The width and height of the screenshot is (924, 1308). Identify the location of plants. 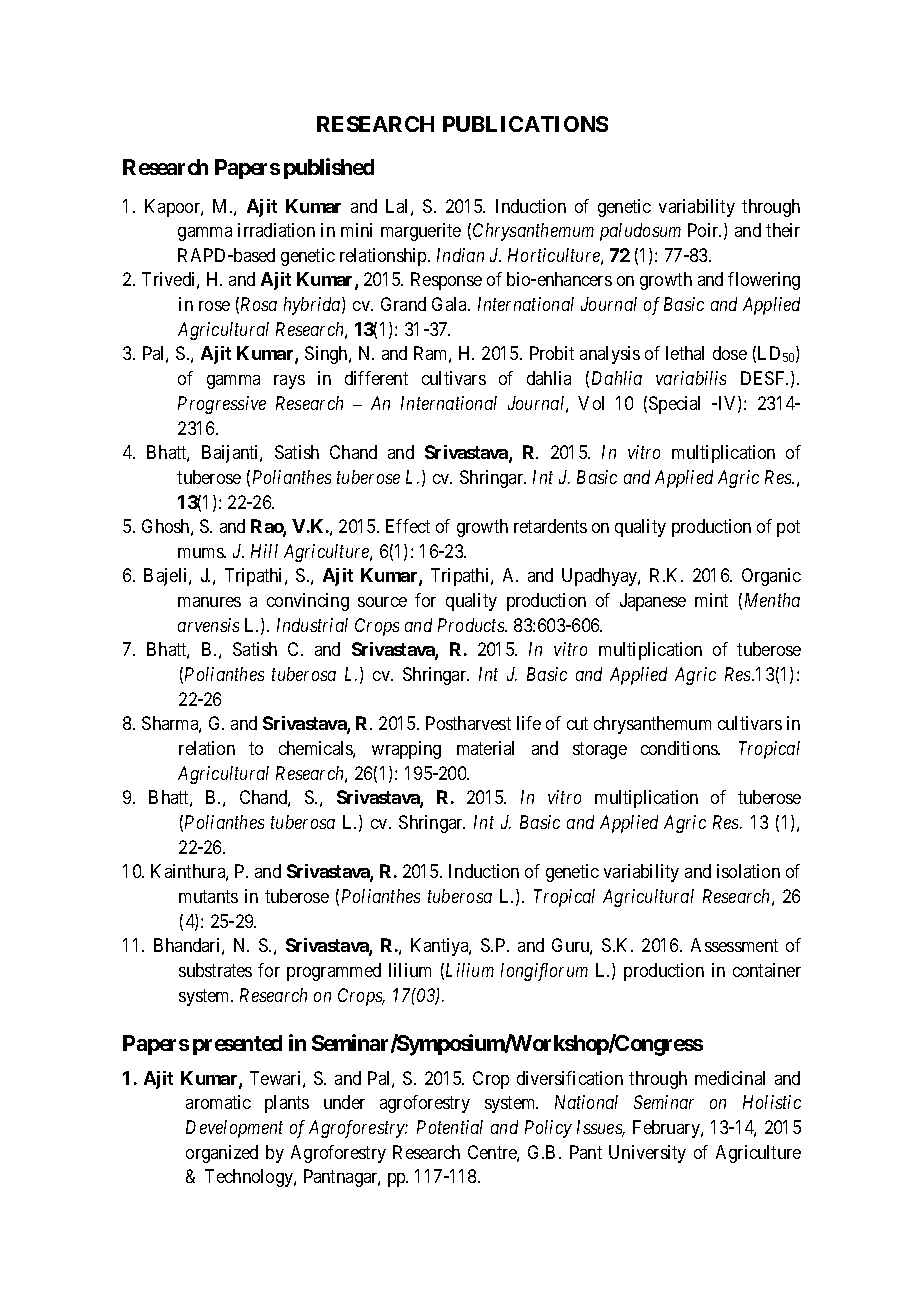
(287, 1104).
